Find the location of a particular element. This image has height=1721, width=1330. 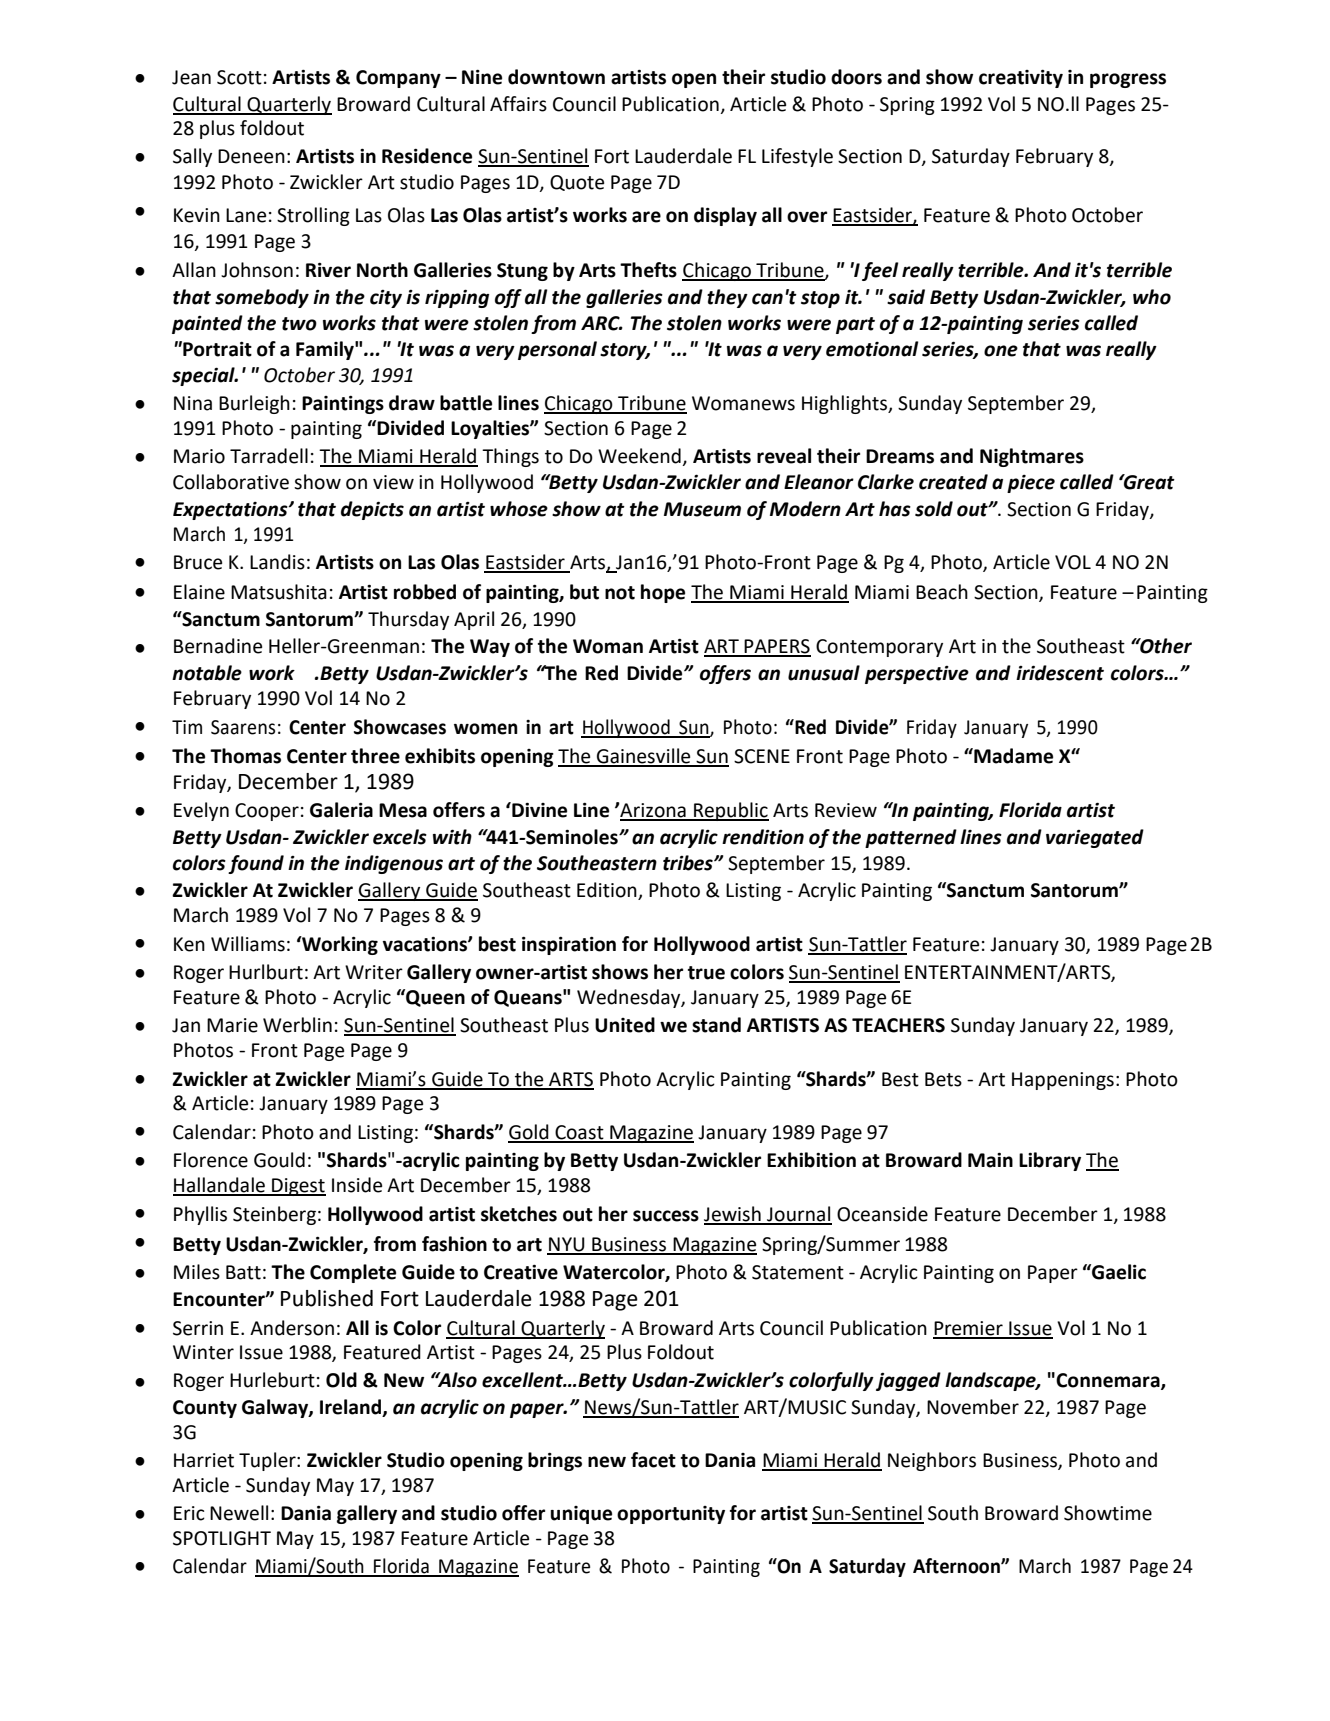

Digest is located at coordinates (298, 1187).
